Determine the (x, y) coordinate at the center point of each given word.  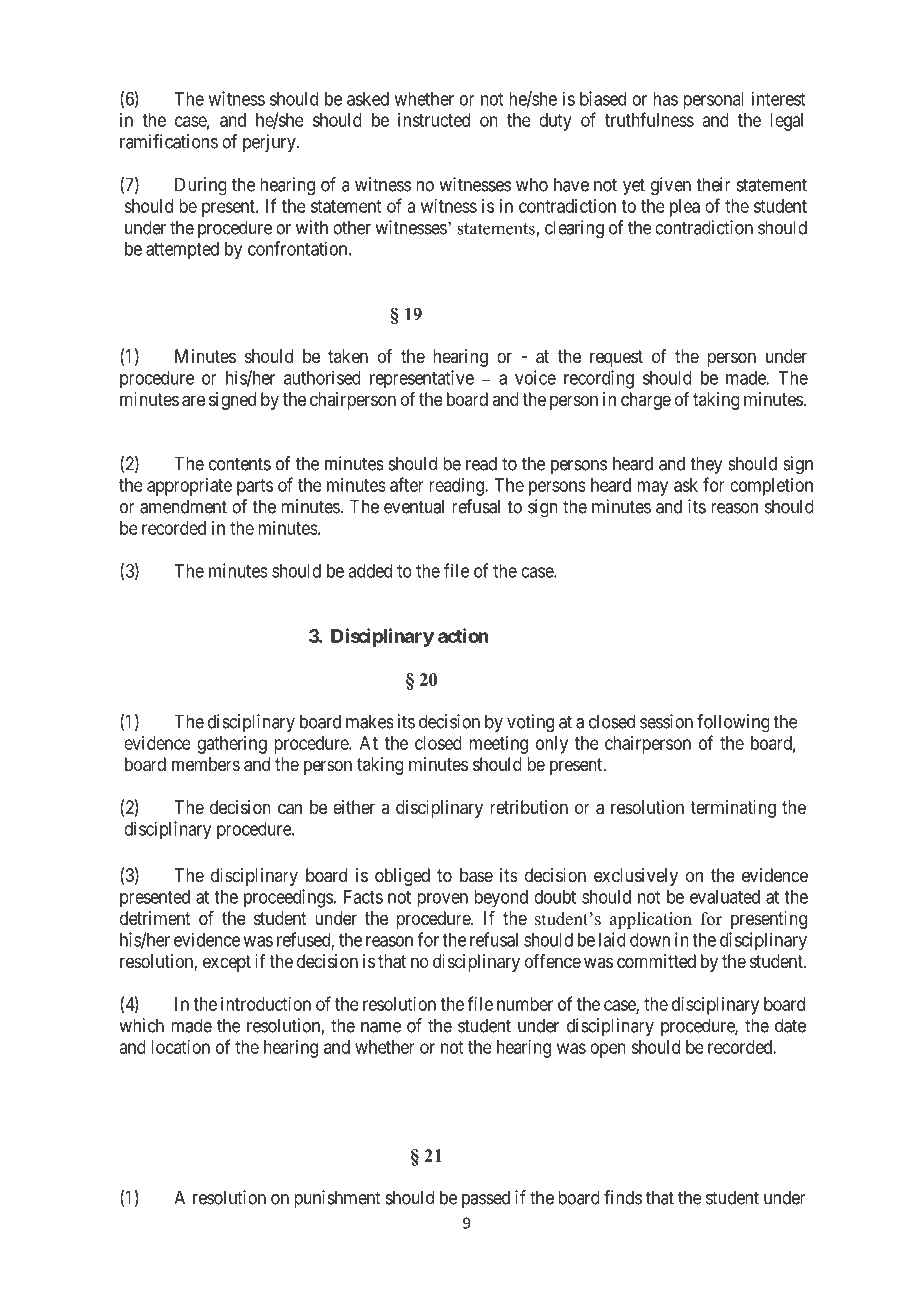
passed (486, 1199)
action (463, 635)
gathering (232, 745)
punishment (337, 1199)
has (665, 99)
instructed (434, 120)
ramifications (169, 141)
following (733, 723)
